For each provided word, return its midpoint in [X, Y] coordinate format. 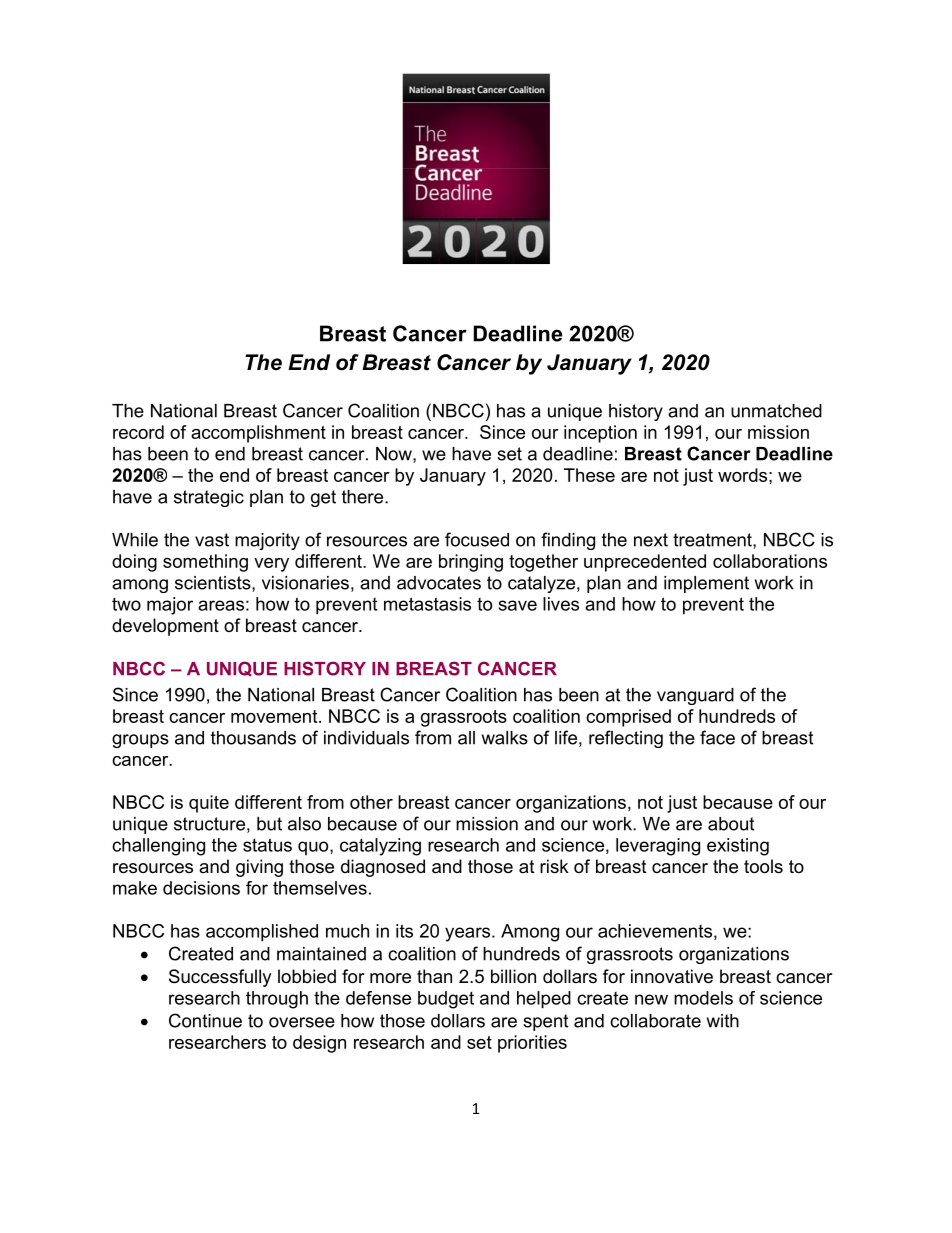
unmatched [776, 411]
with [723, 1021]
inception [600, 434]
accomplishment [258, 434]
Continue [205, 1020]
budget [446, 1000]
